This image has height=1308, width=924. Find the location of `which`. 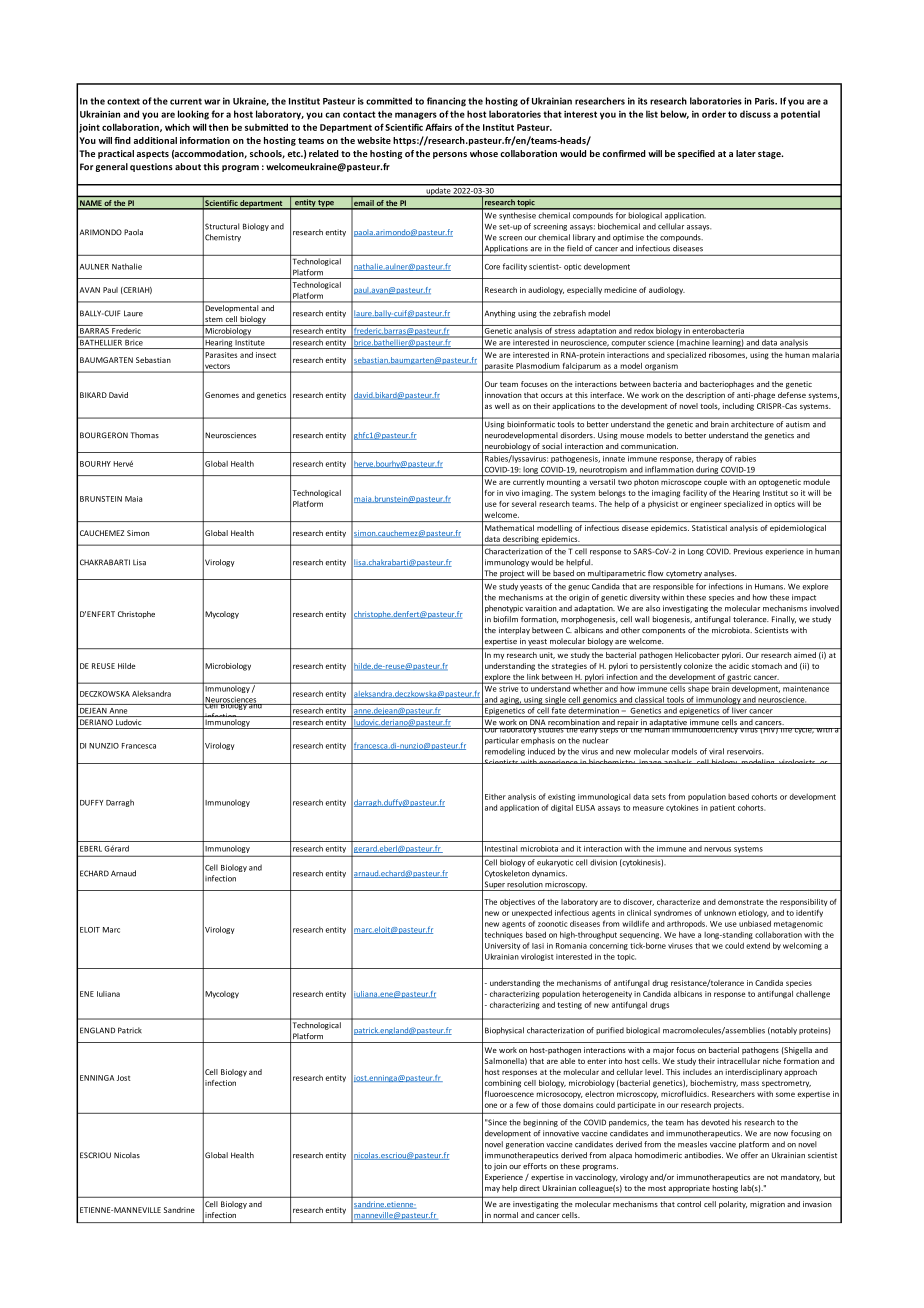

which is located at coordinates (177, 127).
